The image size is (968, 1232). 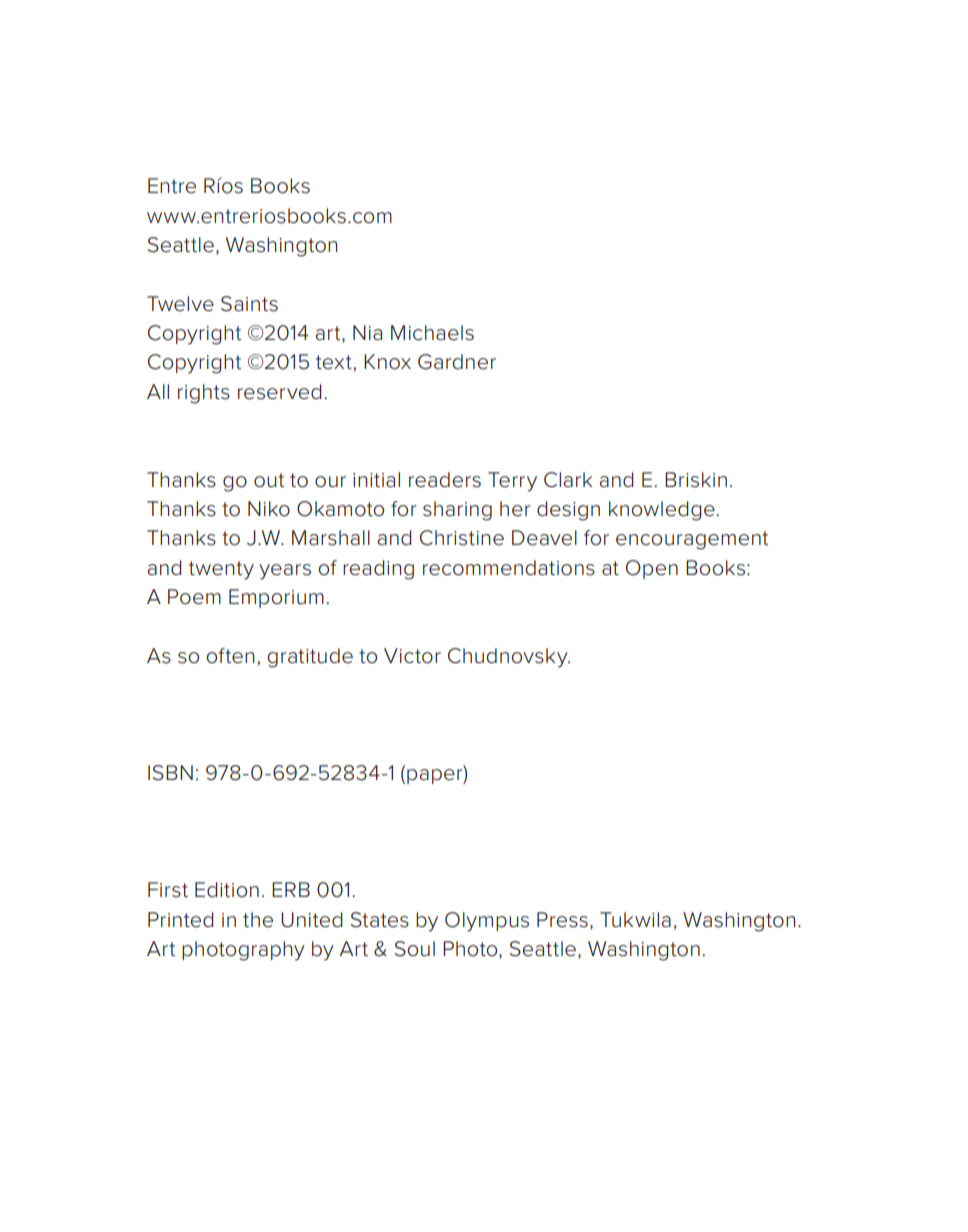 What do you see at coordinates (568, 480) in the screenshot?
I see `Clark` at bounding box center [568, 480].
